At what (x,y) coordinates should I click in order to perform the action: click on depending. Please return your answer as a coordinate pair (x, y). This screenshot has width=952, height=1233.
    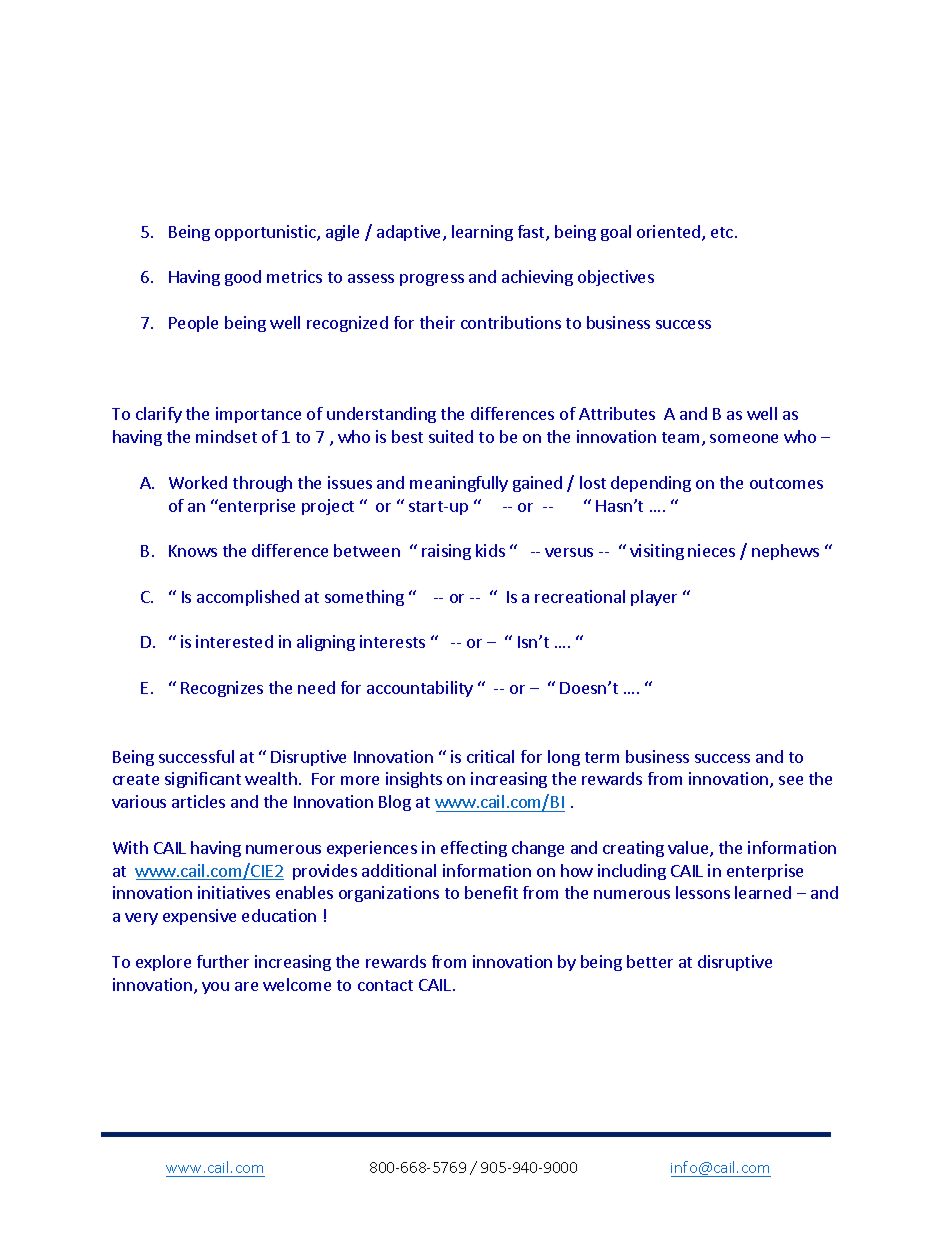
    Looking at the image, I should click on (651, 484).
